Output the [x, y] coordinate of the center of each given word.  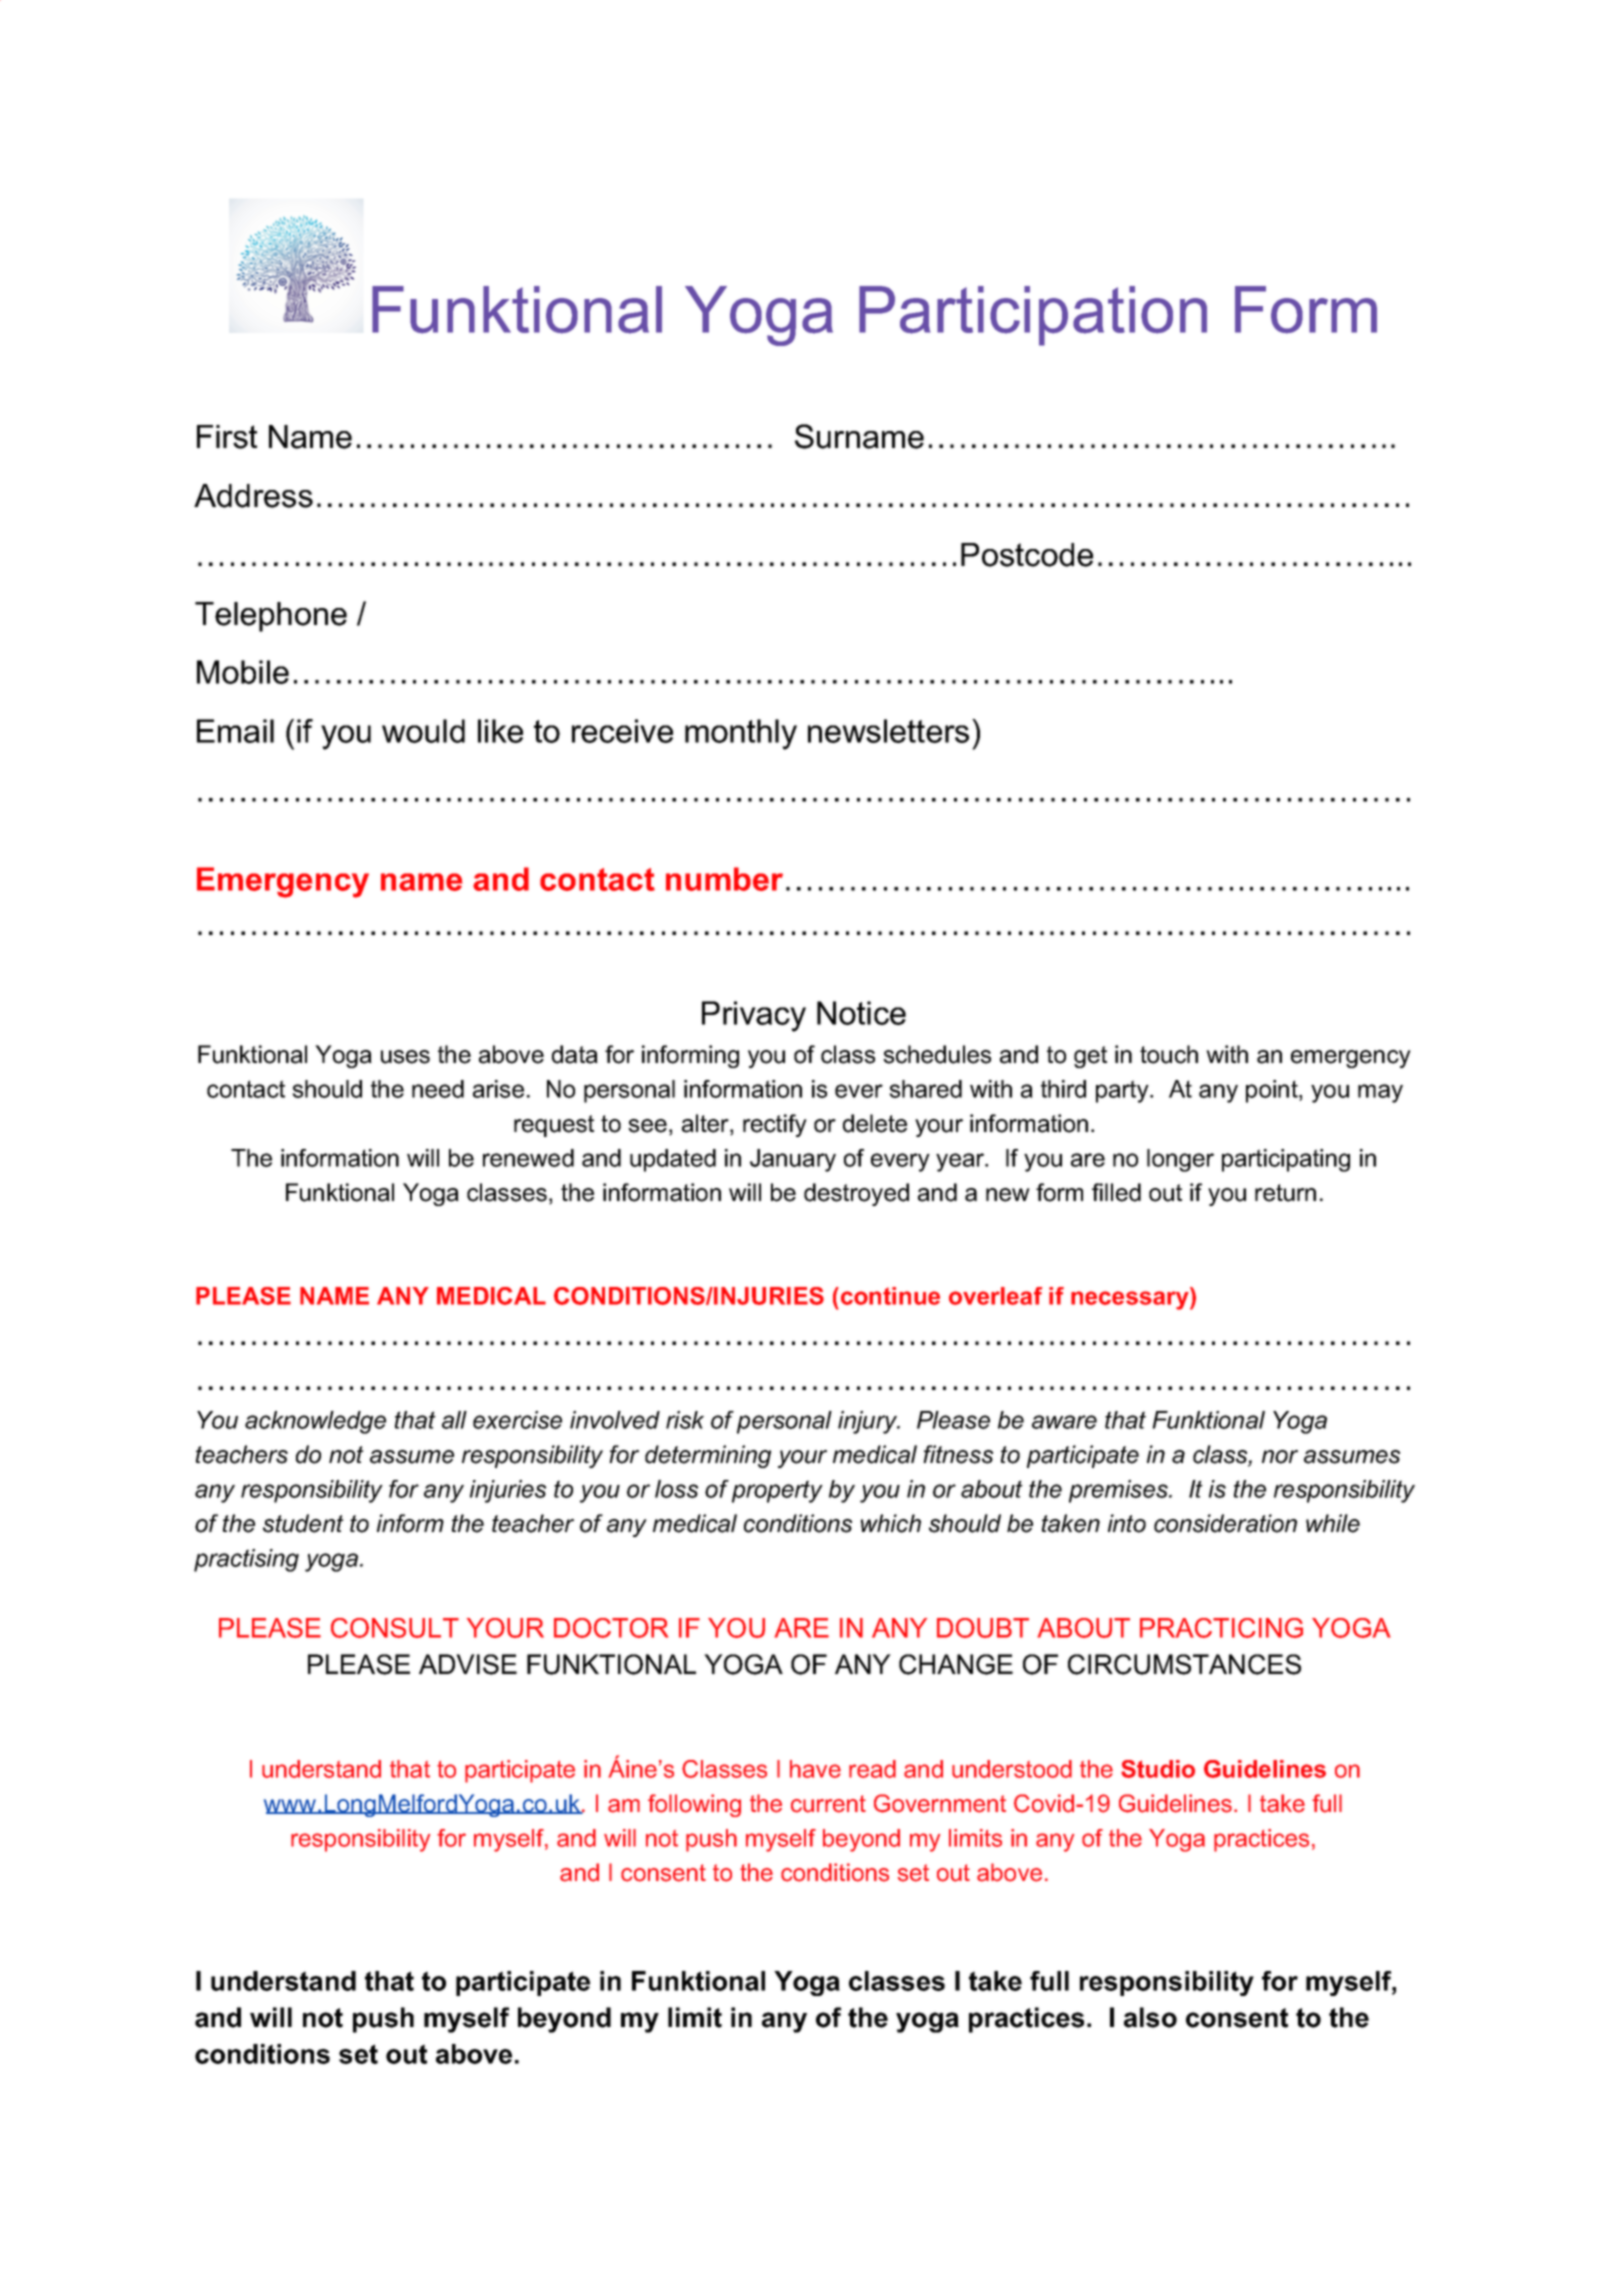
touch [1169, 1054]
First [227, 437]
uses [405, 1057]
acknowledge [315, 1422]
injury [868, 1422]
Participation [1033, 316]
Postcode [1027, 555]
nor [1280, 1457]
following [694, 1805]
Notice [861, 1013]
